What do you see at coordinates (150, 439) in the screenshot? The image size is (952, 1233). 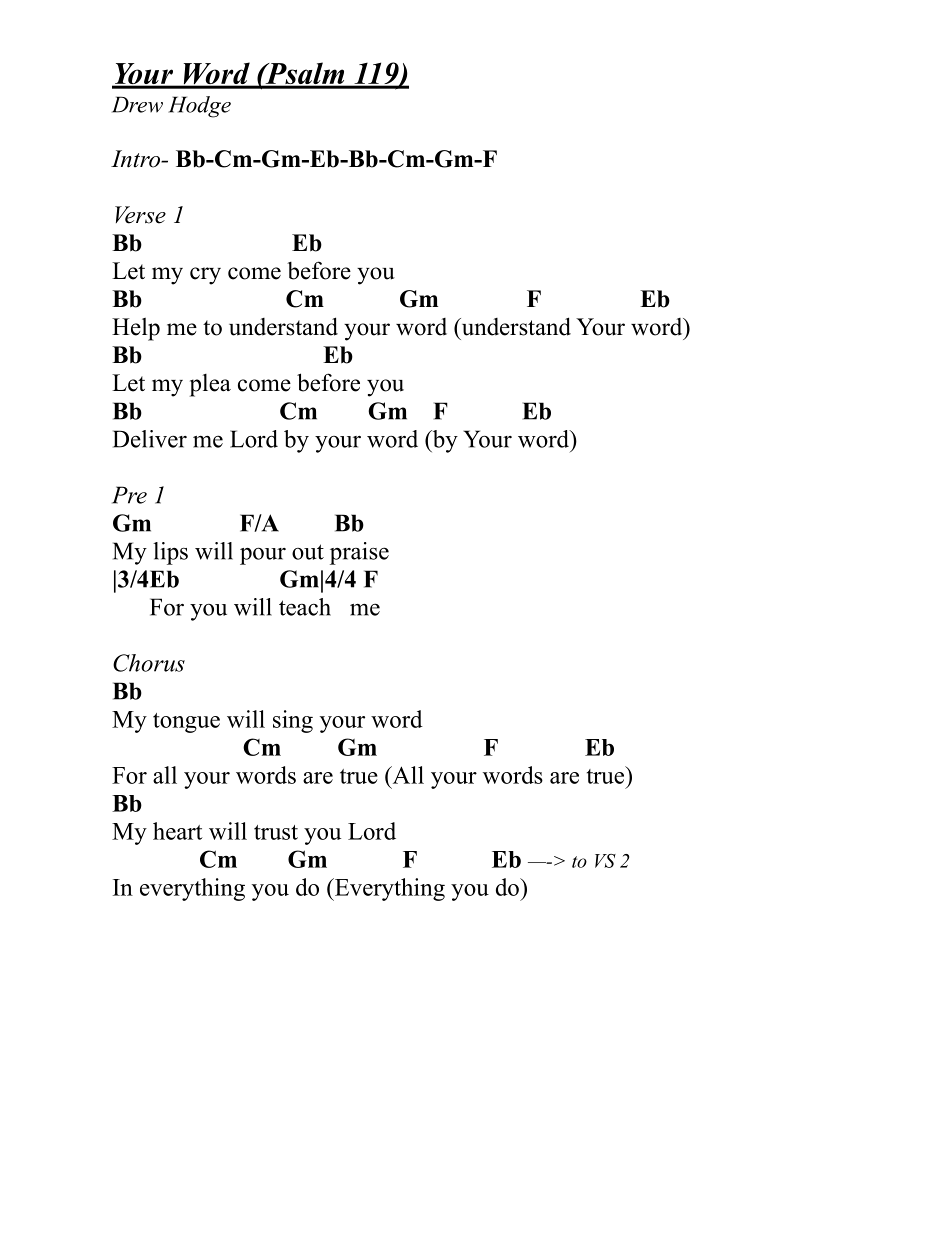 I see `Deliver` at bounding box center [150, 439].
